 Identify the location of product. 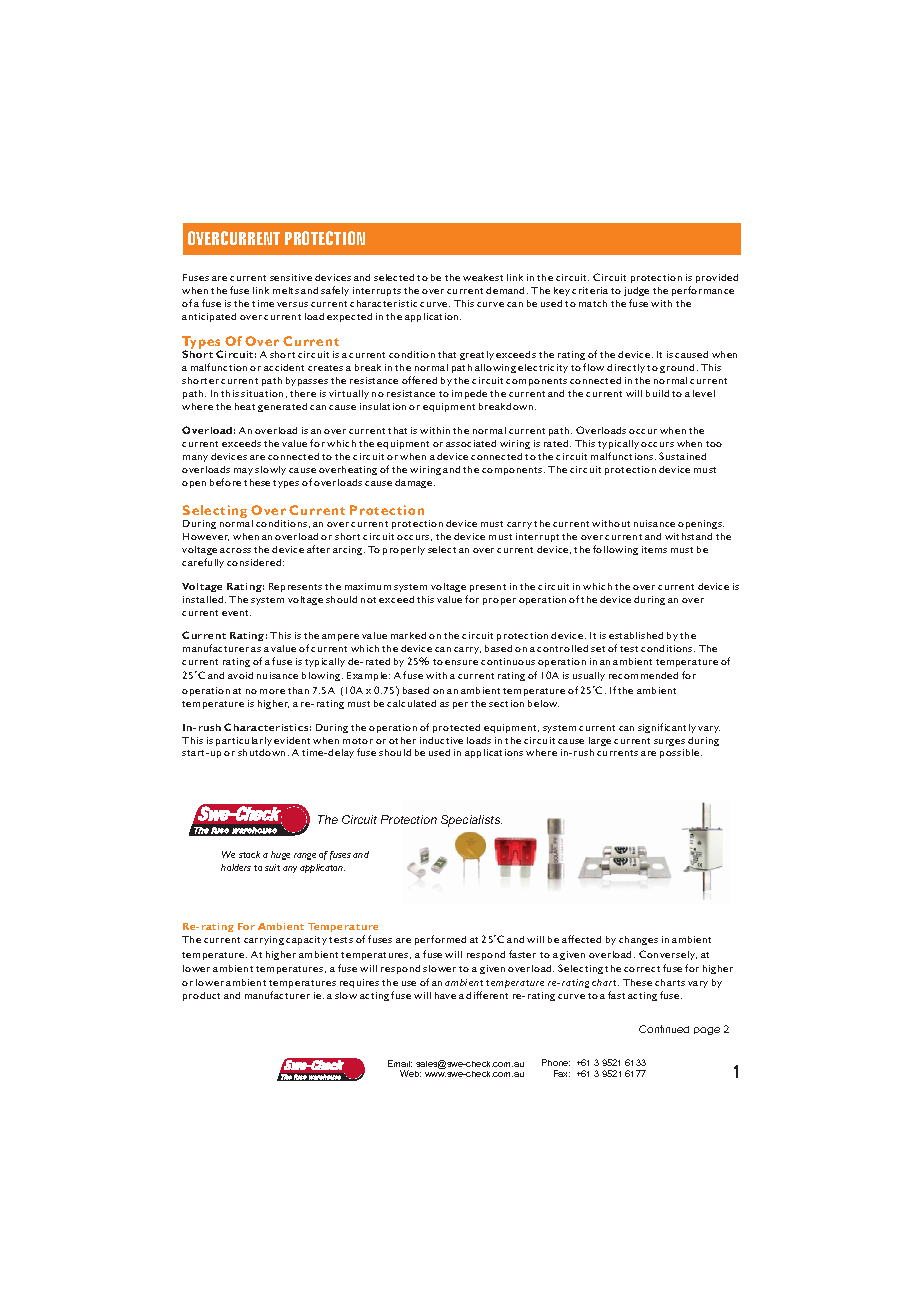
(201, 996).
